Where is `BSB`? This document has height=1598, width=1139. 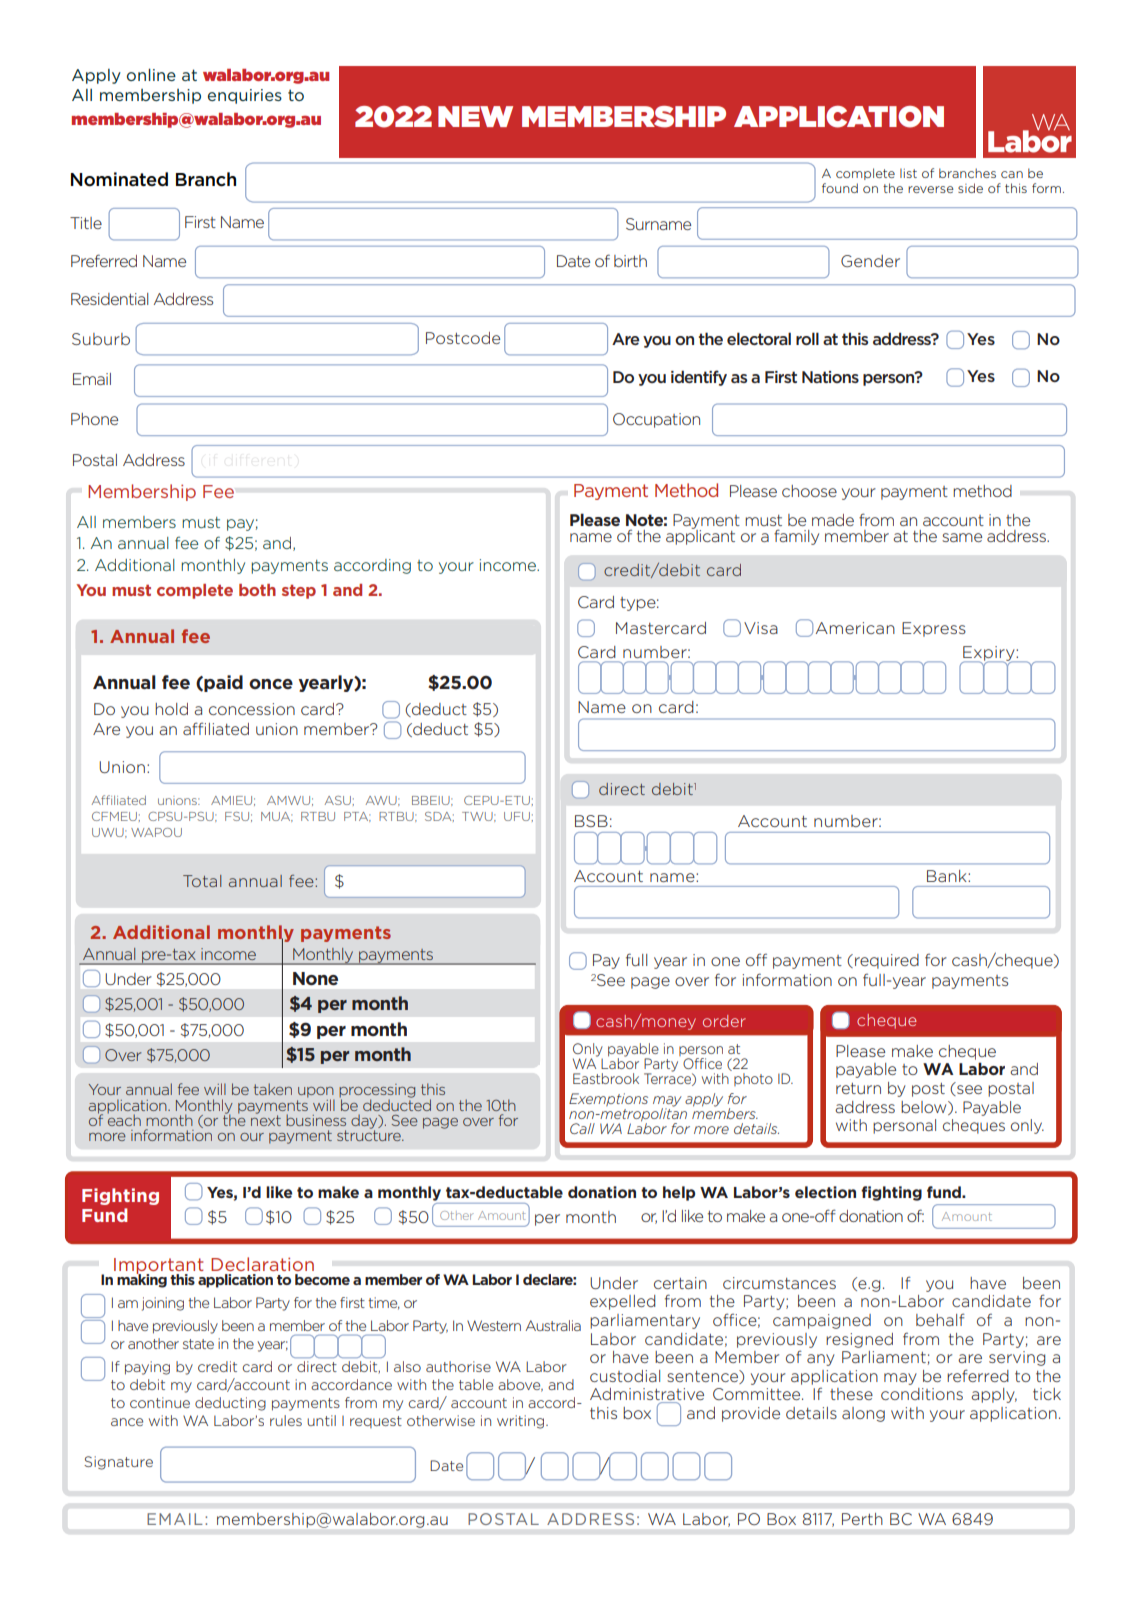 BSB is located at coordinates (591, 821).
